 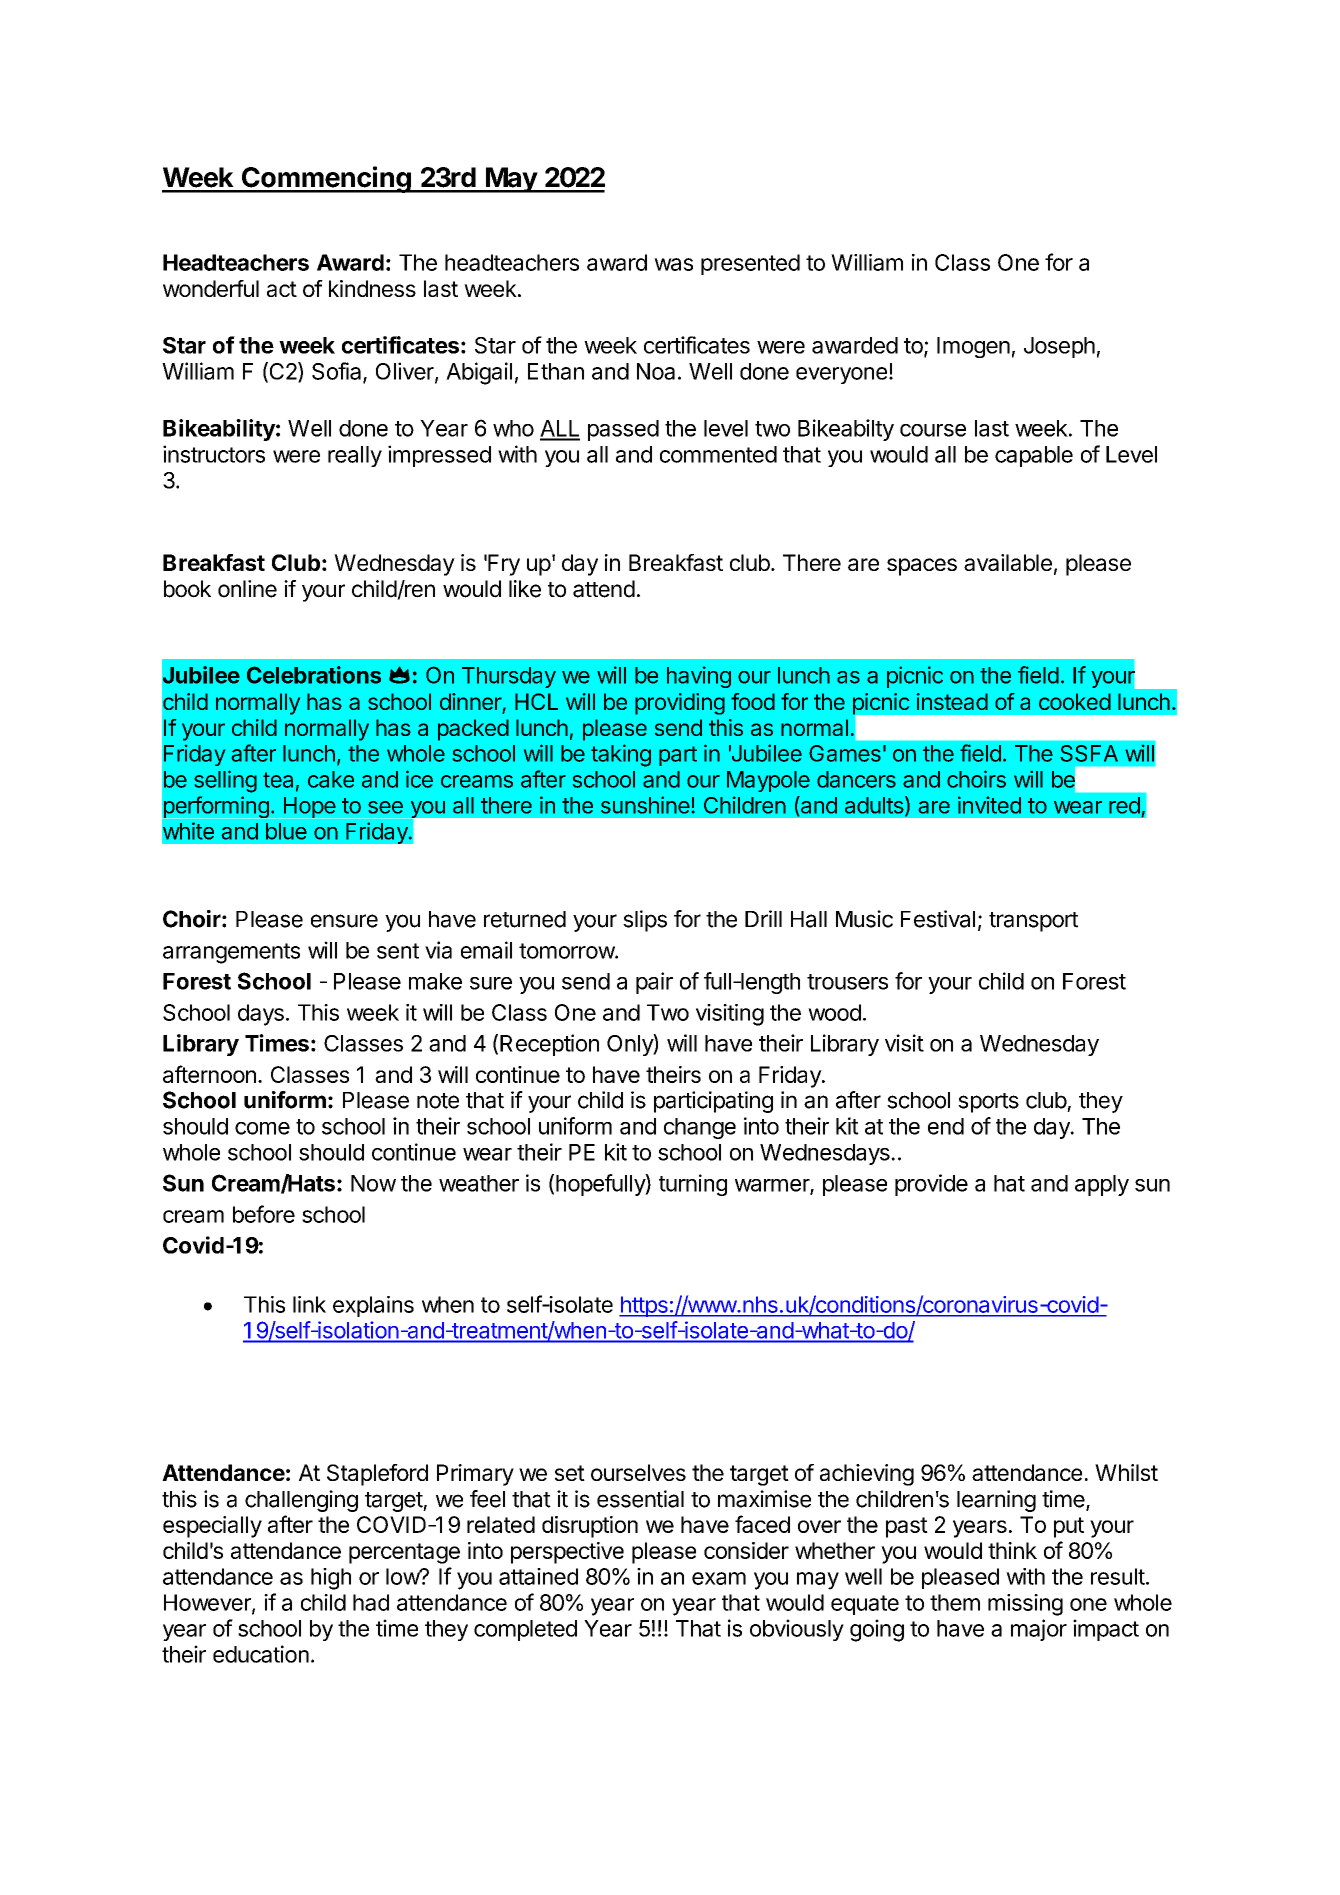 What do you see at coordinates (645, 921) in the document?
I see `slips` at bounding box center [645, 921].
